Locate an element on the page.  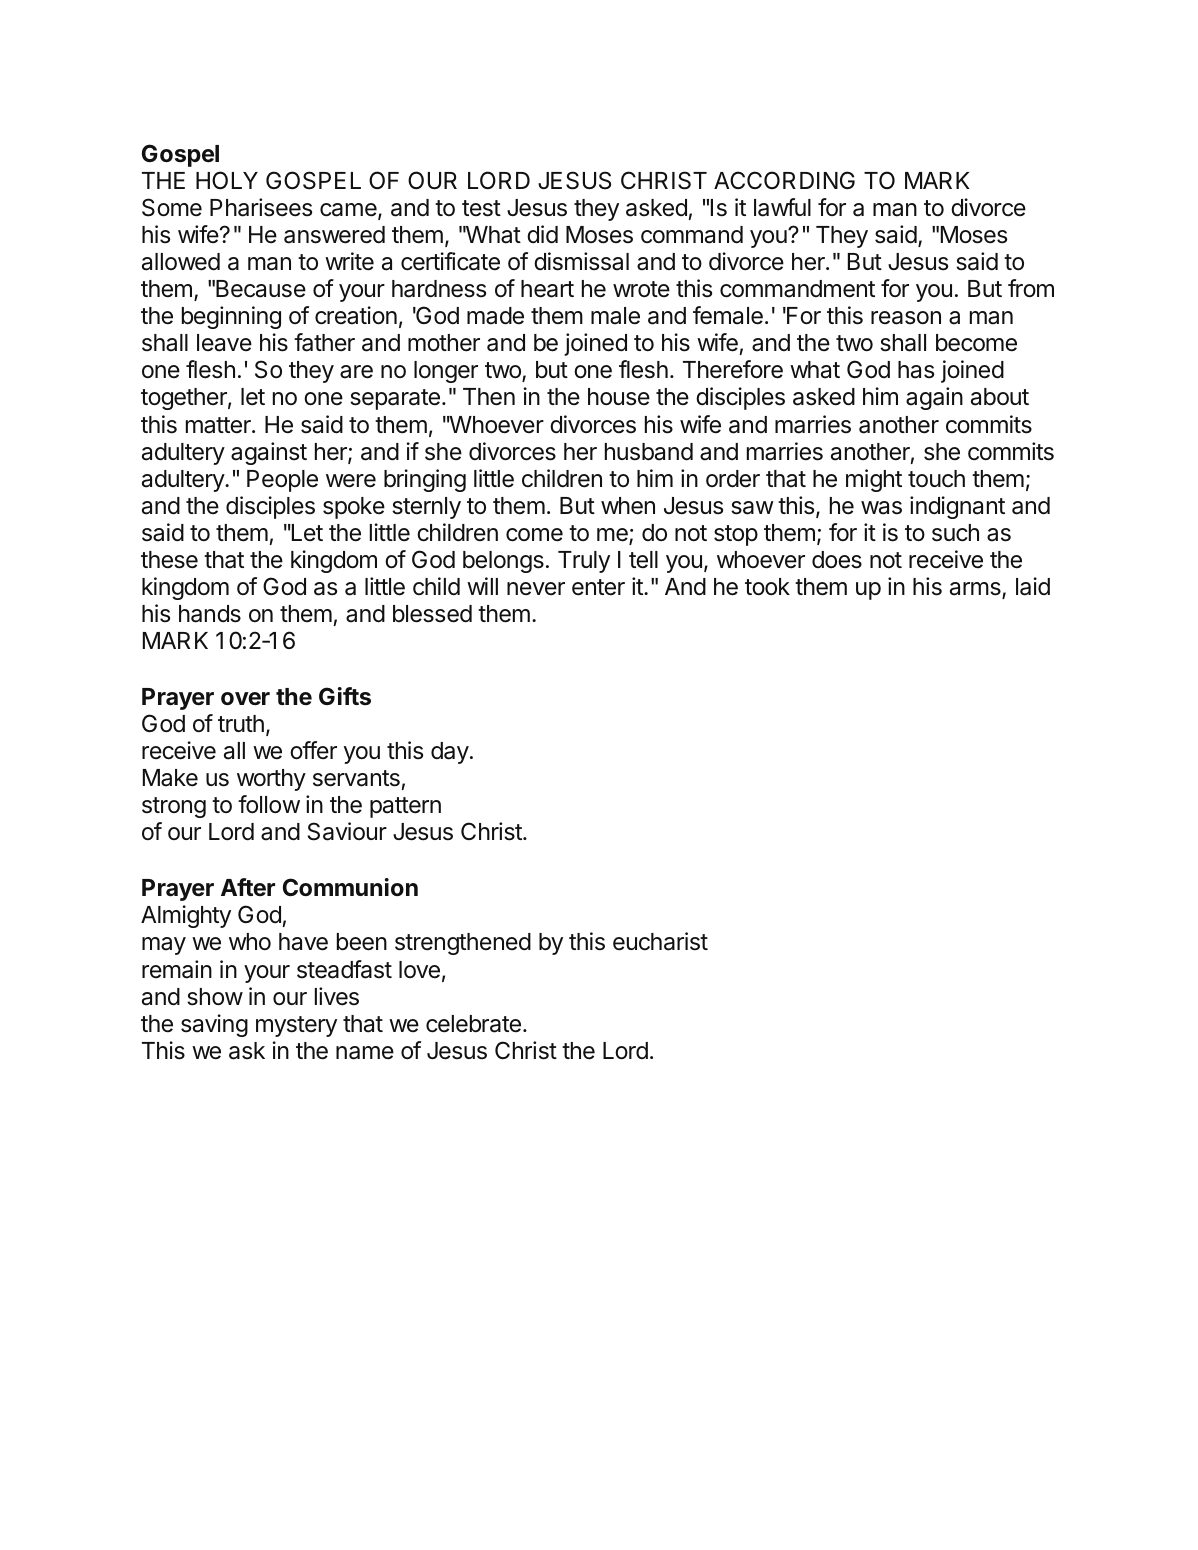
day is located at coordinates (450, 753).
